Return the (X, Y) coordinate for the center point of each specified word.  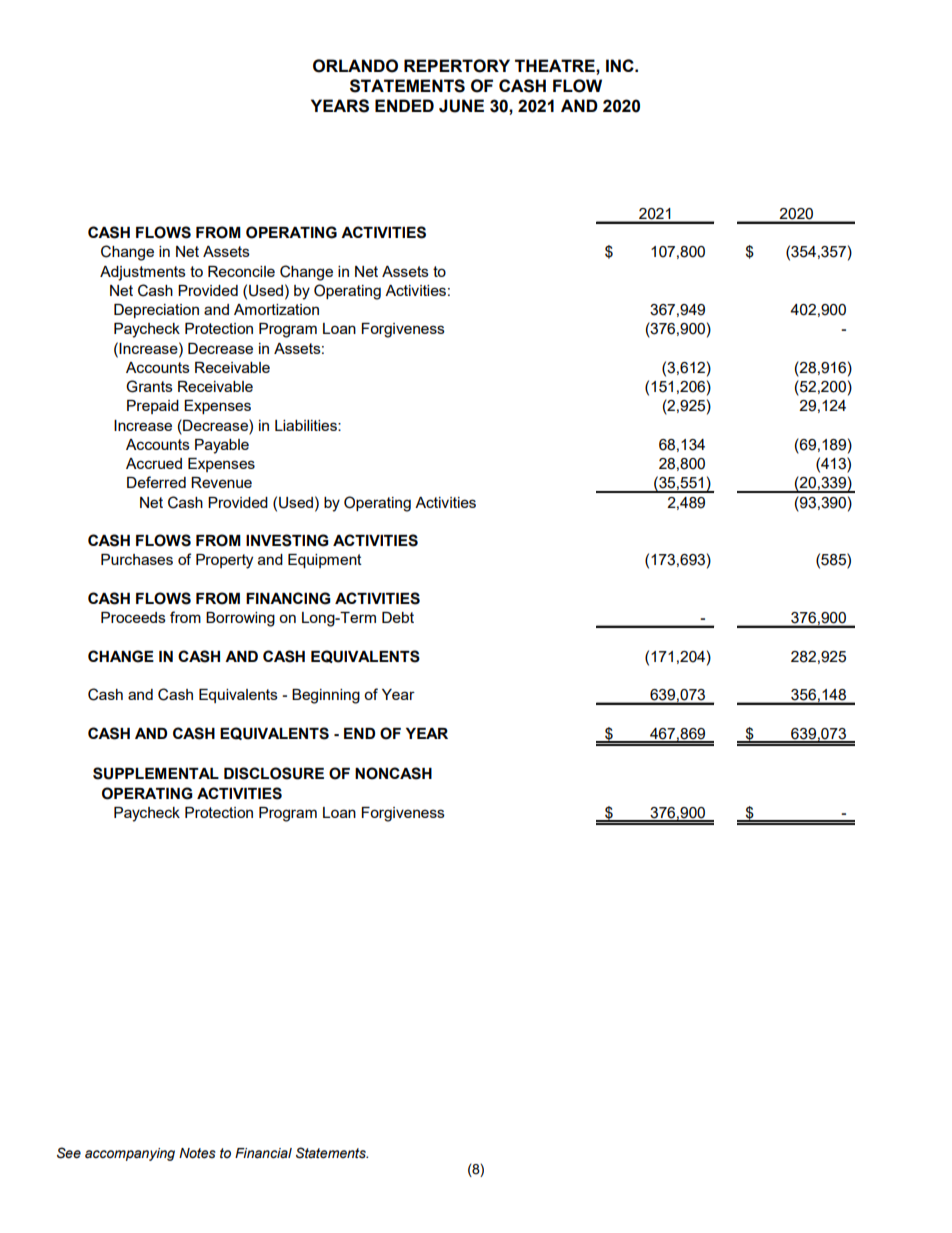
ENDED (404, 105)
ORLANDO (355, 66)
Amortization (276, 309)
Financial (263, 1153)
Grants (149, 386)
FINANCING (288, 598)
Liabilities (307, 425)
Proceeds (133, 617)
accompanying (130, 1154)
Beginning (326, 696)
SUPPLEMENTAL (156, 773)
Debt (398, 617)
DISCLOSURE (274, 773)
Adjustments (143, 273)
